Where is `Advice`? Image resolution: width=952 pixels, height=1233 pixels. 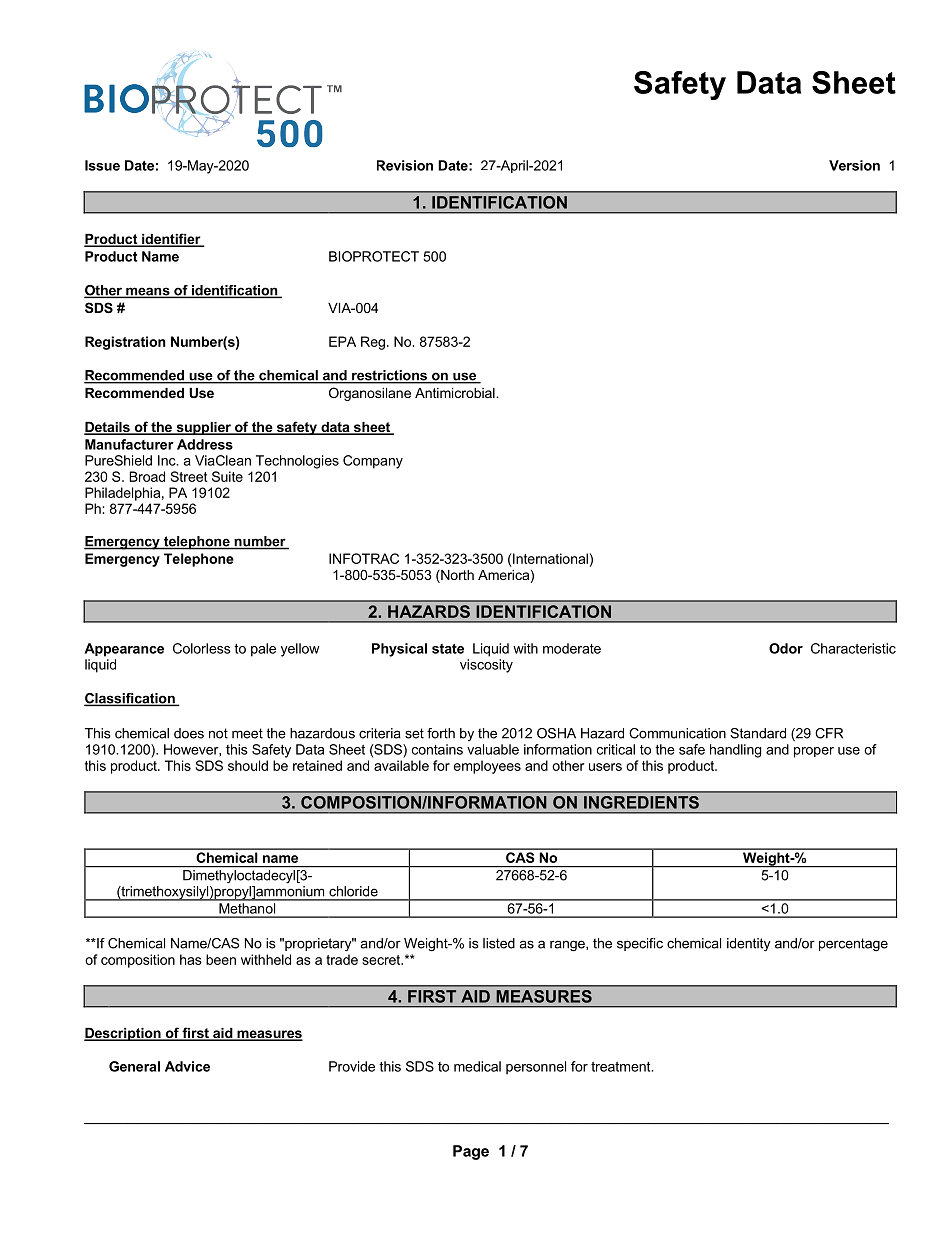 Advice is located at coordinates (187, 1066).
